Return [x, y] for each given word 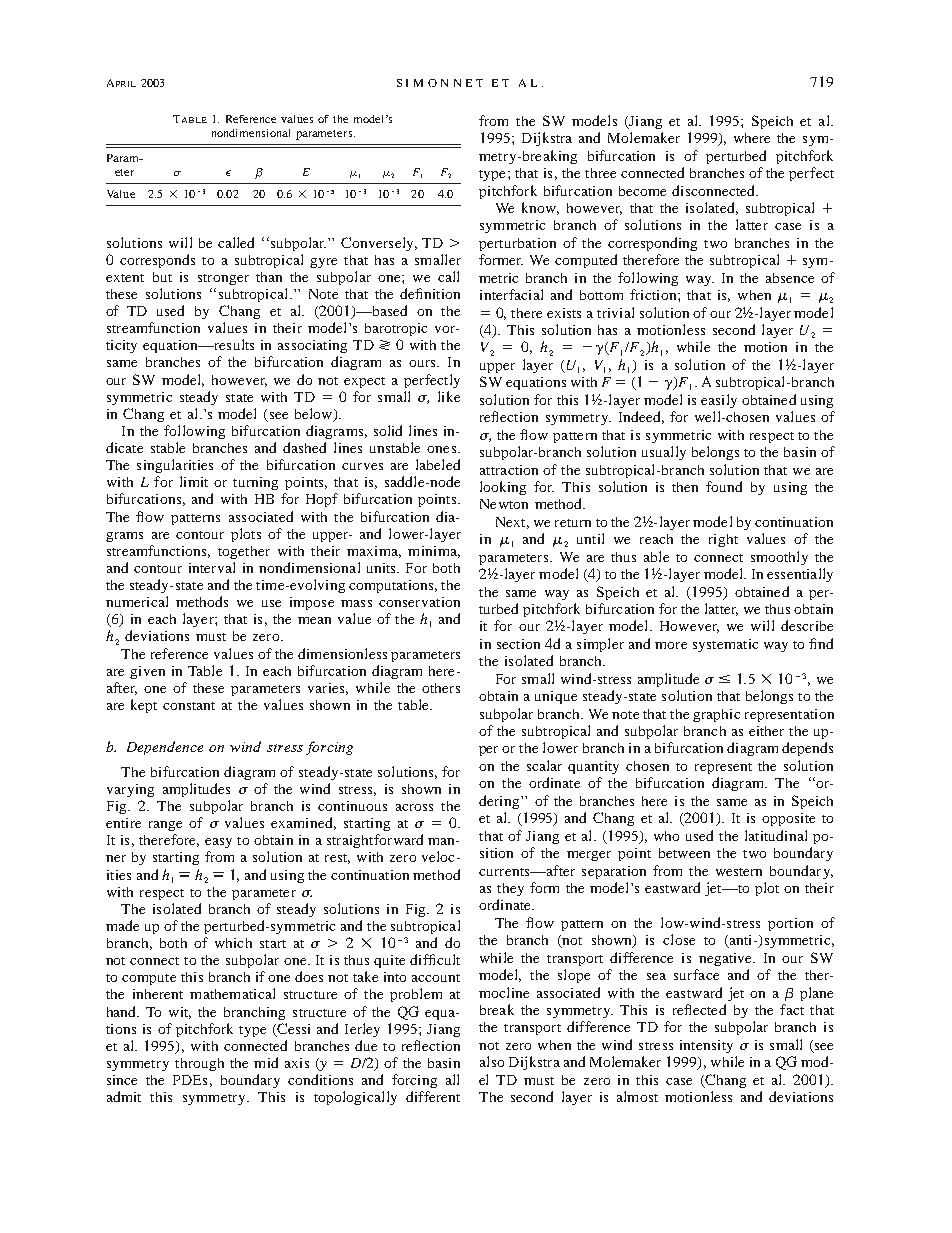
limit [194, 481]
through [199, 1064]
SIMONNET [440, 83]
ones [441, 449]
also [492, 1061]
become [642, 191]
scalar [544, 765]
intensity [706, 1046]
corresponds [157, 261]
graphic [716, 715]
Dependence [165, 748]
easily [719, 401]
